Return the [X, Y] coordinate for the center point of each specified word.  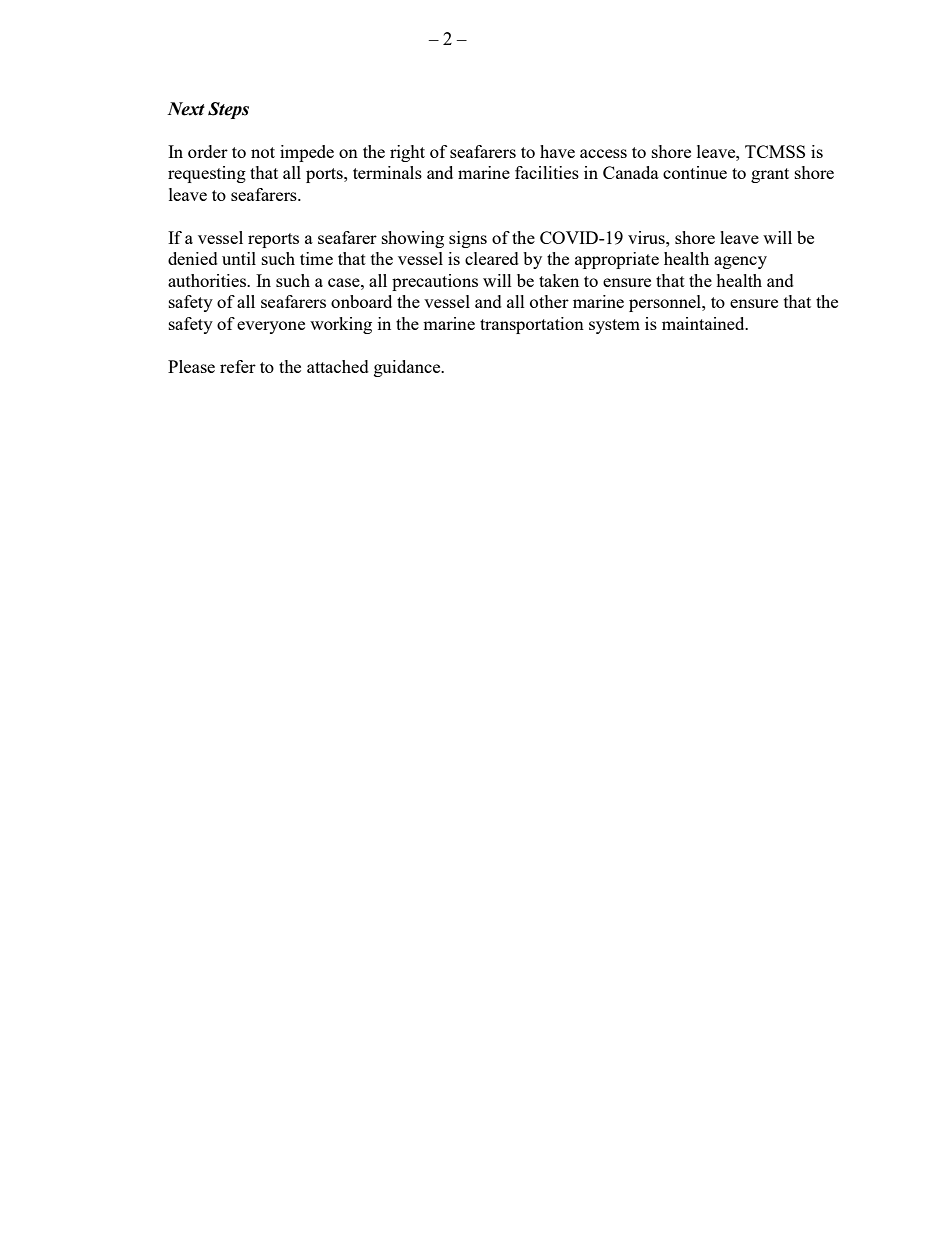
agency [740, 262]
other [549, 301]
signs [468, 239]
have [557, 151]
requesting [207, 174]
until [239, 258]
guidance [408, 368]
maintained [704, 323]
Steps [228, 110]
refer [238, 366]
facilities [547, 172]
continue [695, 172]
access [603, 153]
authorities [208, 280]
